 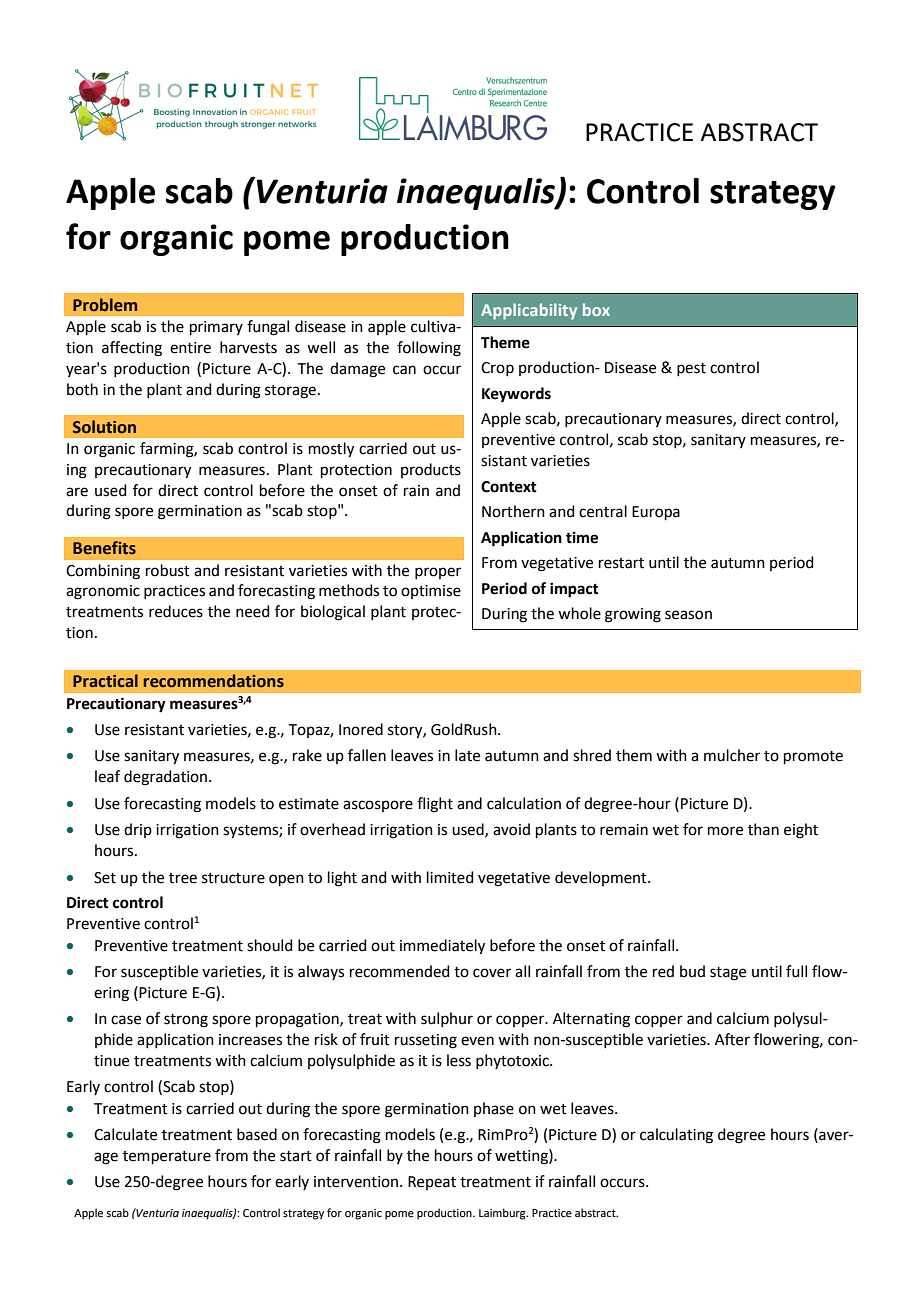 What do you see at coordinates (431, 592) in the screenshot?
I see `optimise` at bounding box center [431, 592].
